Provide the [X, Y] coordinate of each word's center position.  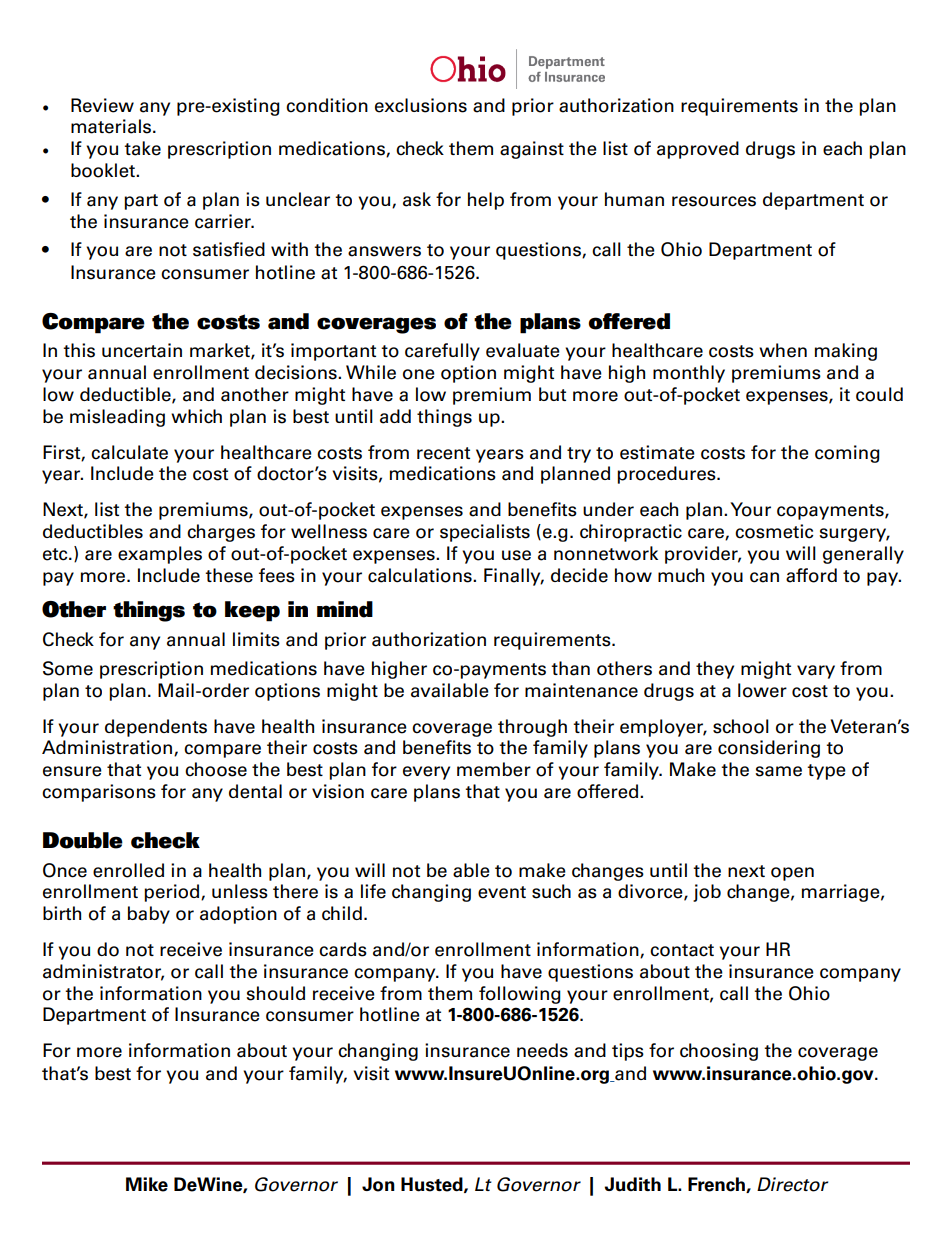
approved [698, 150]
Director [792, 1184]
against [532, 150]
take [142, 148]
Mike [147, 1184]
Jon [378, 1184]
